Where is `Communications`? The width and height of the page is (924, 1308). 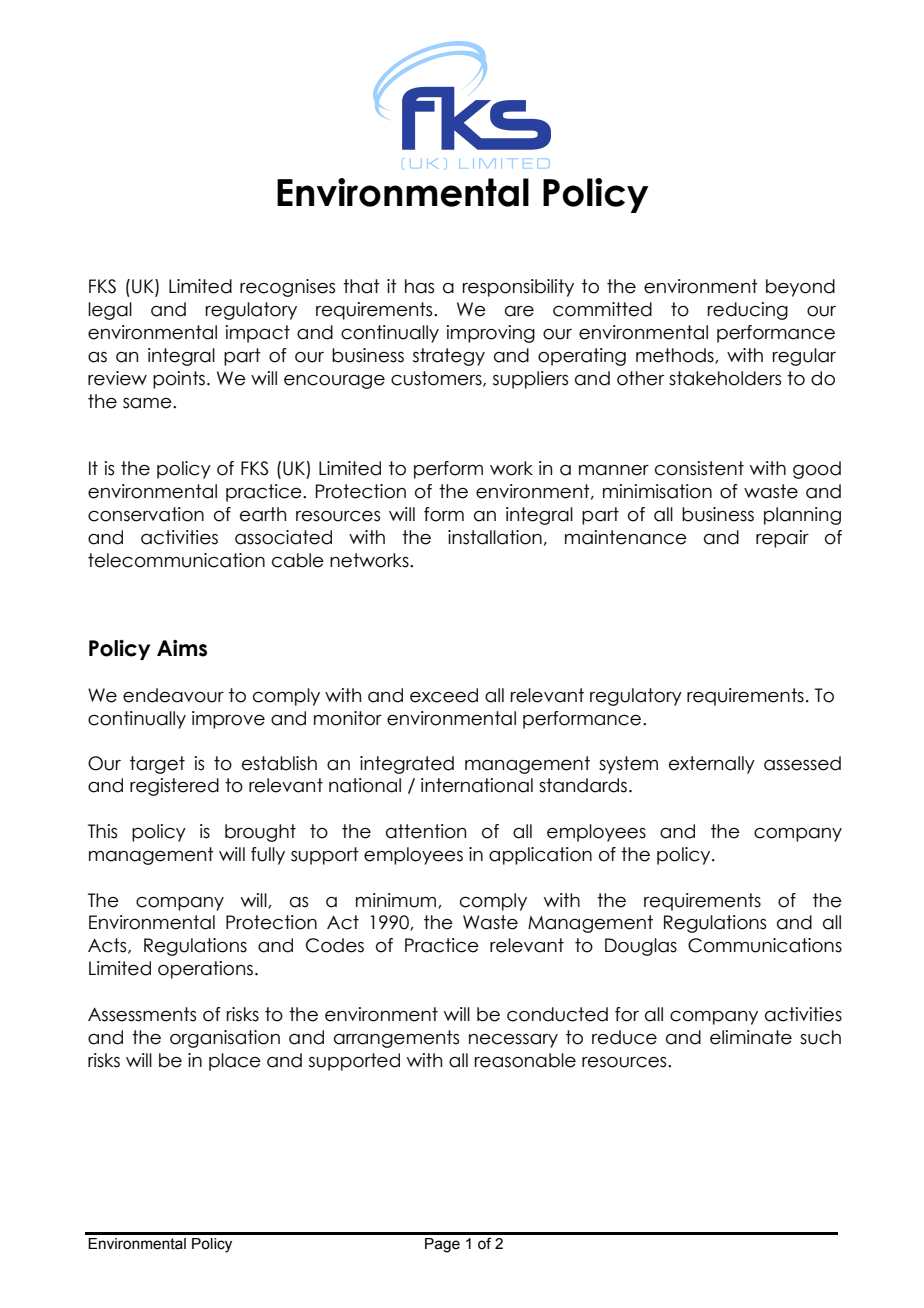 Communications is located at coordinates (765, 945).
